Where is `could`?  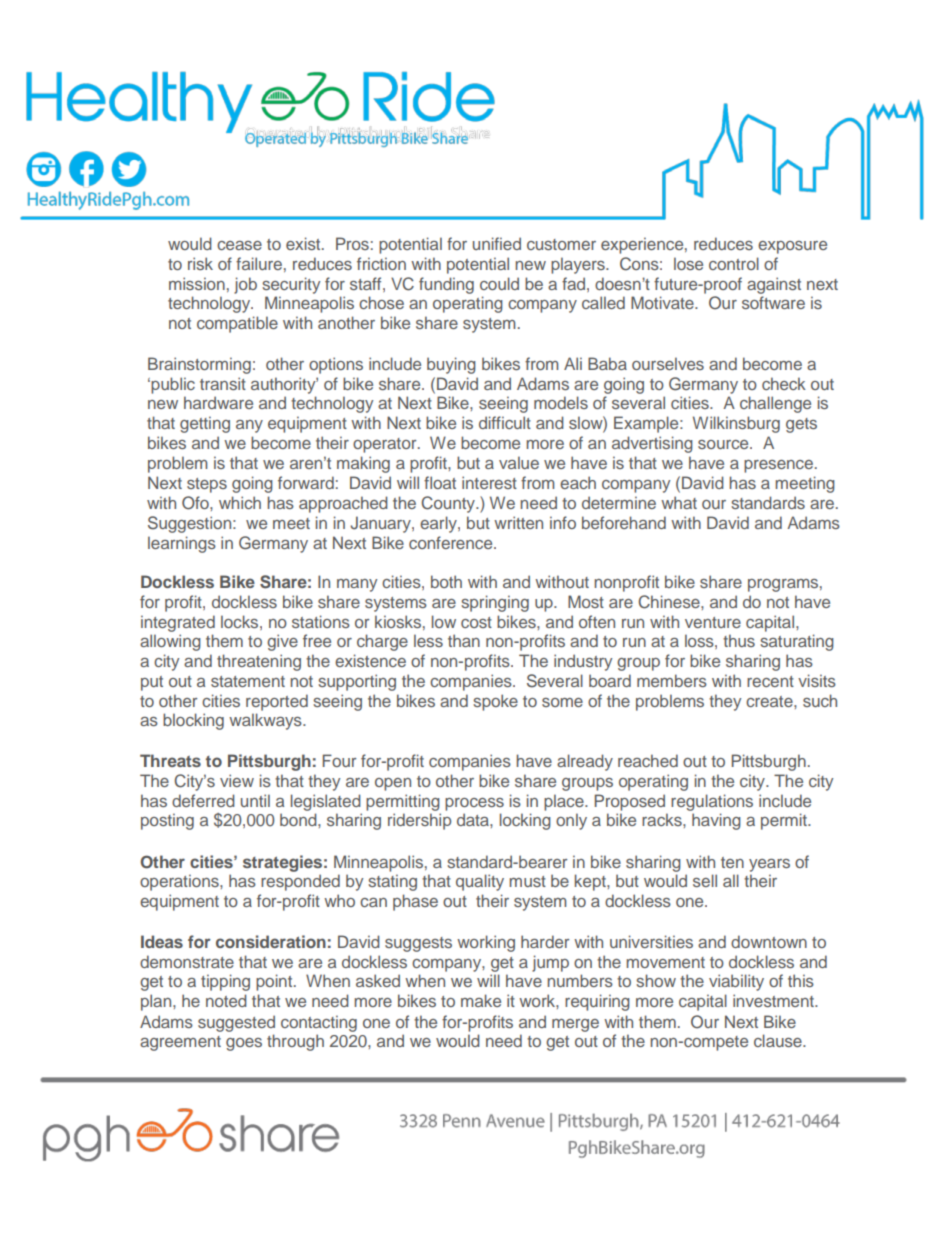
could is located at coordinates (499, 283).
